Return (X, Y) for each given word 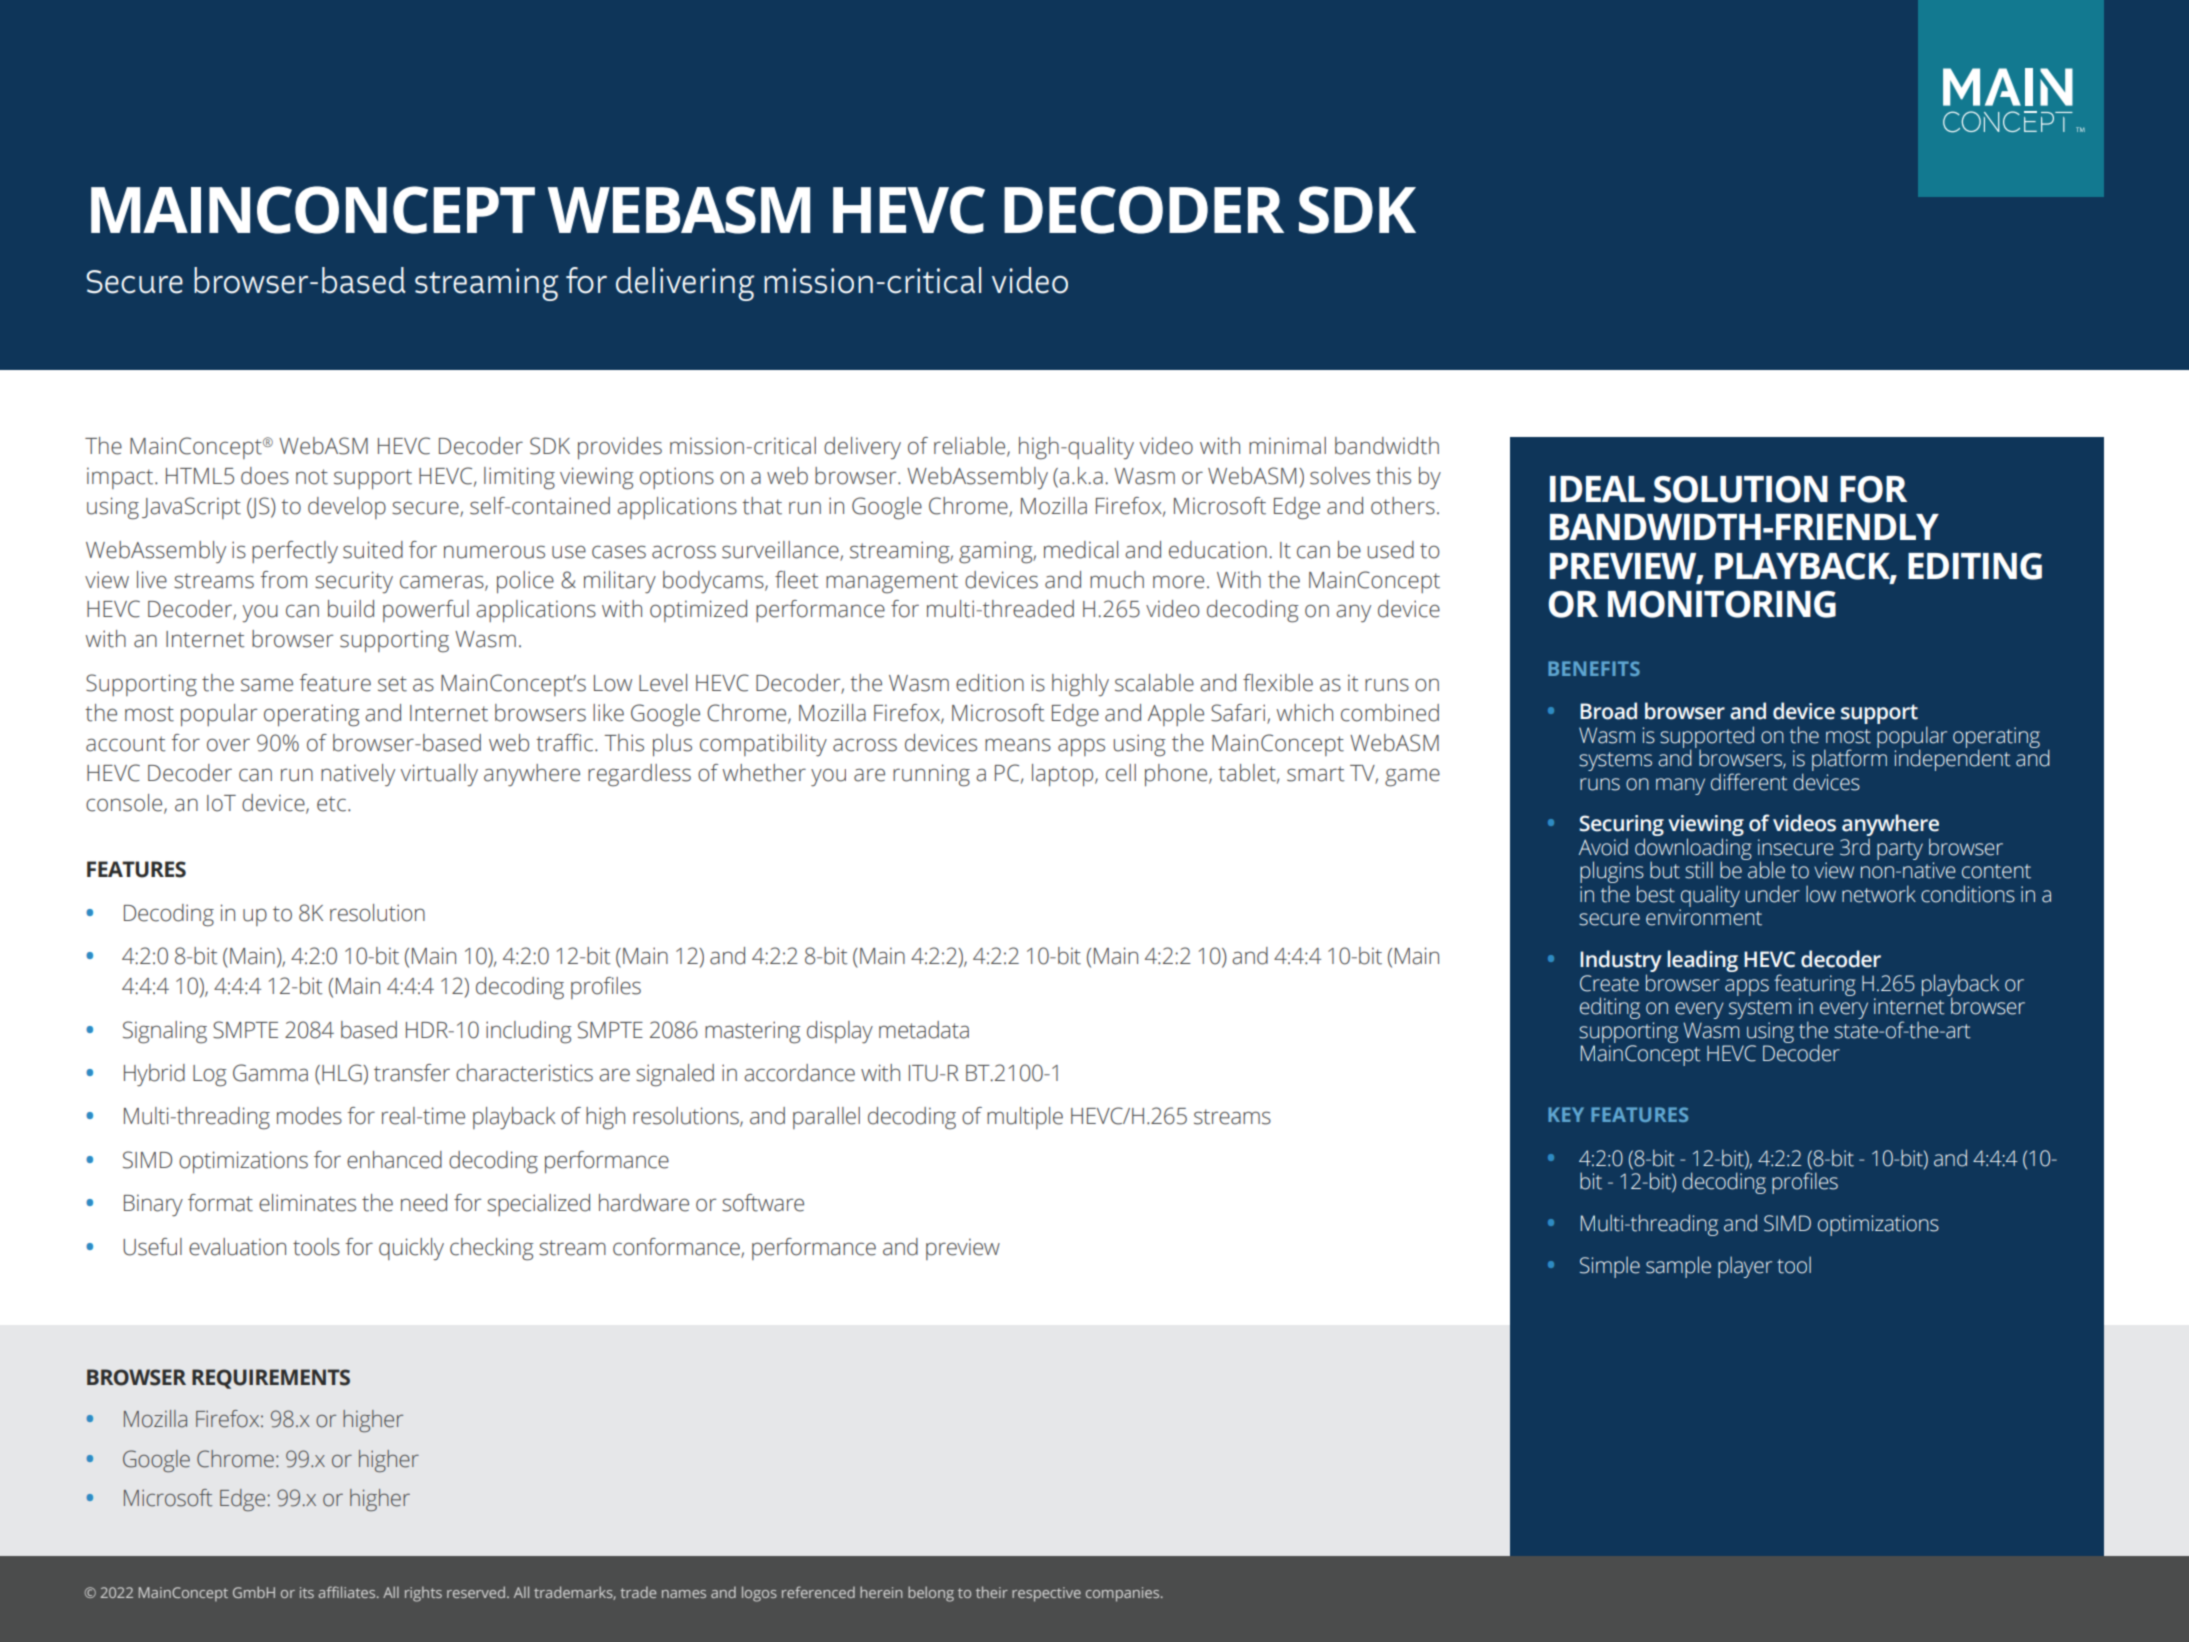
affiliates (348, 1592)
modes (309, 1116)
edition (990, 683)
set (392, 684)
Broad (1608, 711)
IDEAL (1597, 489)
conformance (677, 1247)
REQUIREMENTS (271, 1379)
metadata (924, 1030)
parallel (826, 1118)
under (1772, 894)
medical (1081, 550)
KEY (1566, 1114)
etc (333, 804)
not (312, 477)
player (1745, 1267)
